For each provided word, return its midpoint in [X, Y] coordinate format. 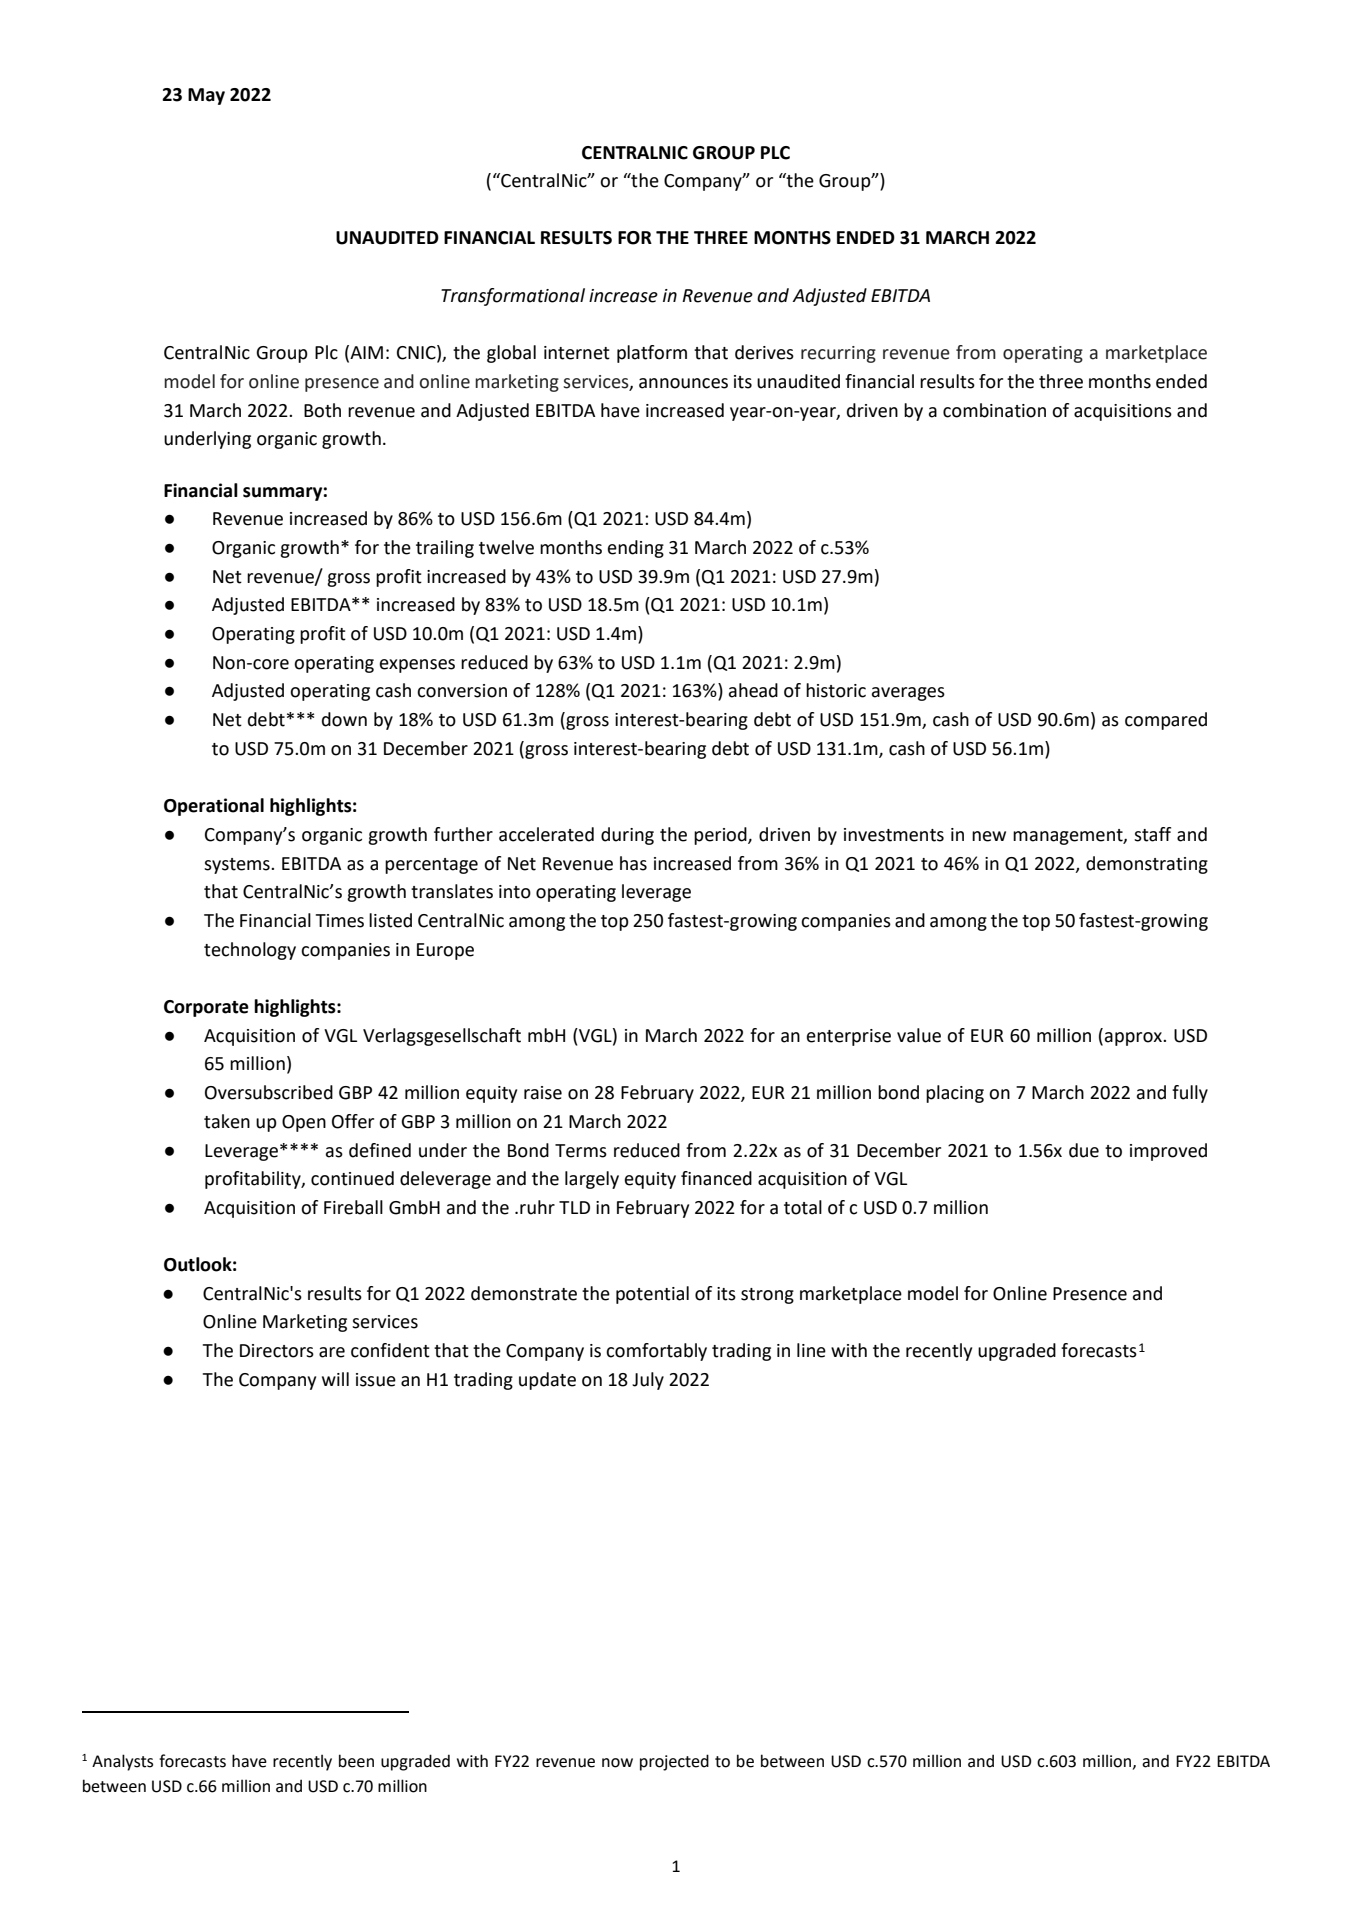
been [356, 1761]
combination [994, 410]
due [1084, 1150]
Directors [277, 1351]
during [627, 836]
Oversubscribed [269, 1092]
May [206, 96]
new [989, 836]
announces [683, 383]
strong [767, 1296]
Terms [581, 1151]
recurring [838, 354]
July [648, 1381]
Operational [214, 807]
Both [322, 410]
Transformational [513, 297]
